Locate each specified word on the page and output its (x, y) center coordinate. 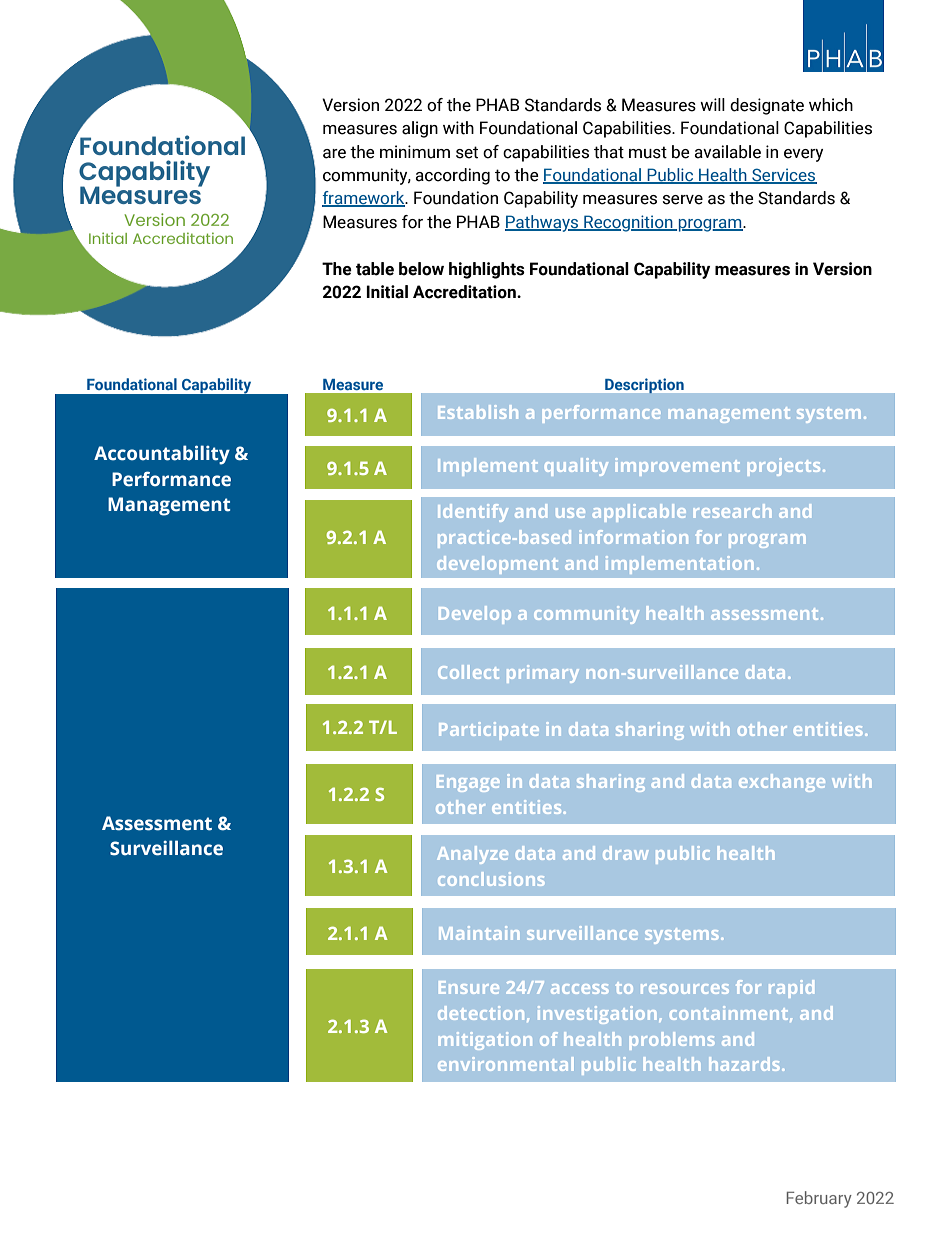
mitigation (485, 1041)
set (467, 152)
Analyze (472, 855)
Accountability (162, 455)
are (334, 154)
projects (784, 467)
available (727, 152)
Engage (468, 783)
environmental (505, 1064)
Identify (473, 513)
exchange (782, 783)
